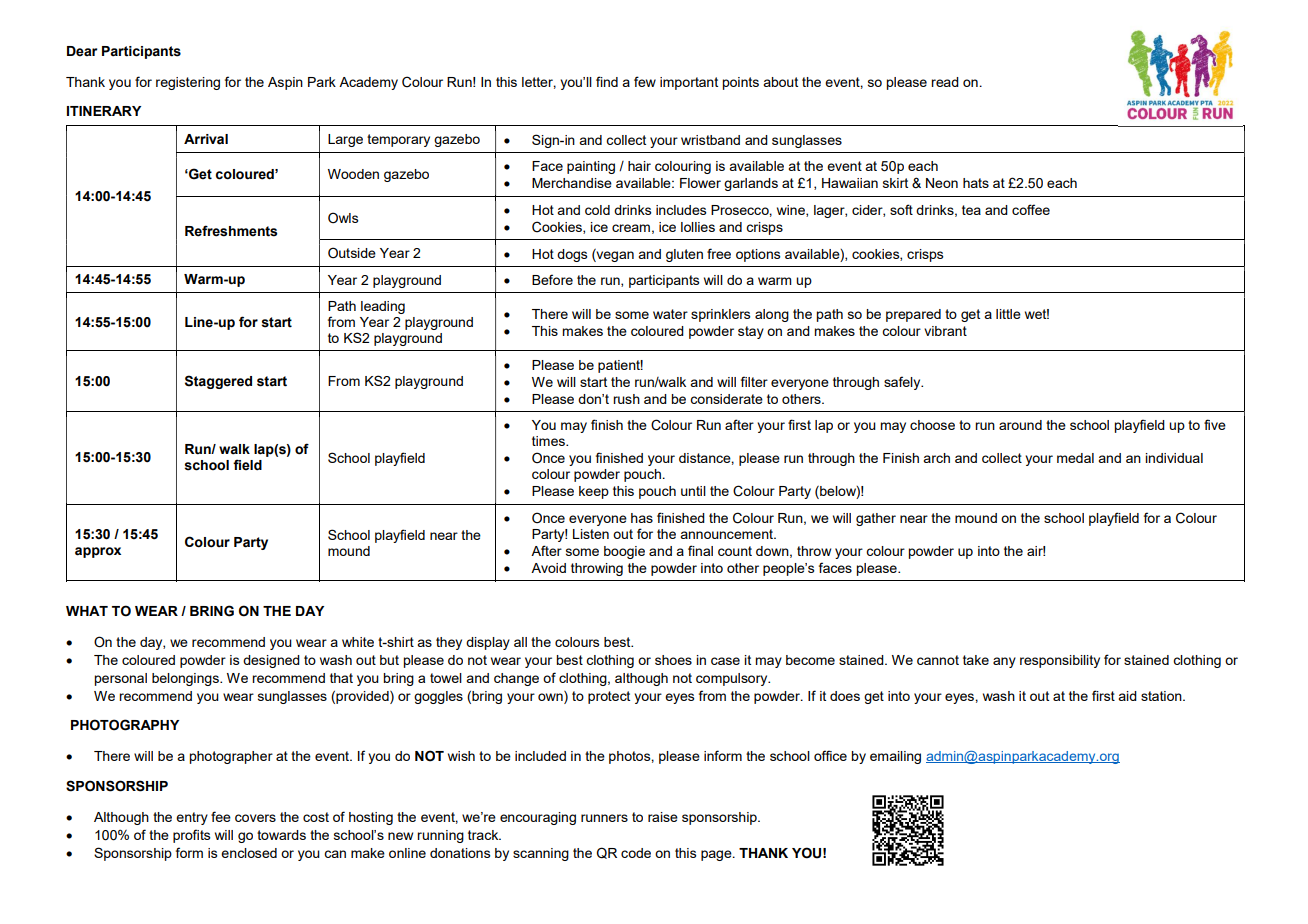 Image resolution: width=1308 pixels, height=924 pixels. I want to click on profits, so click(192, 836).
